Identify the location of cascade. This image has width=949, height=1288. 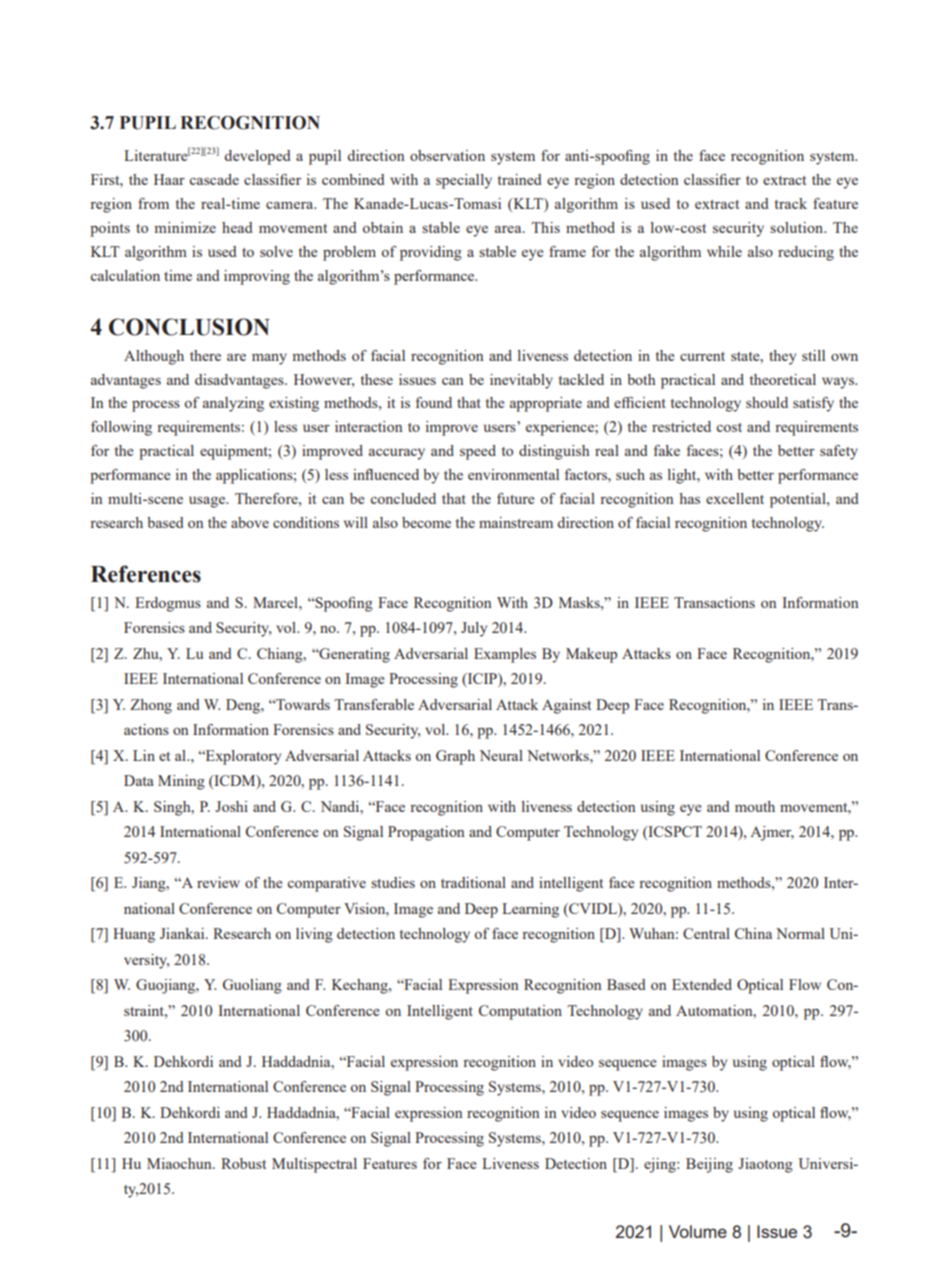
(214, 179).
